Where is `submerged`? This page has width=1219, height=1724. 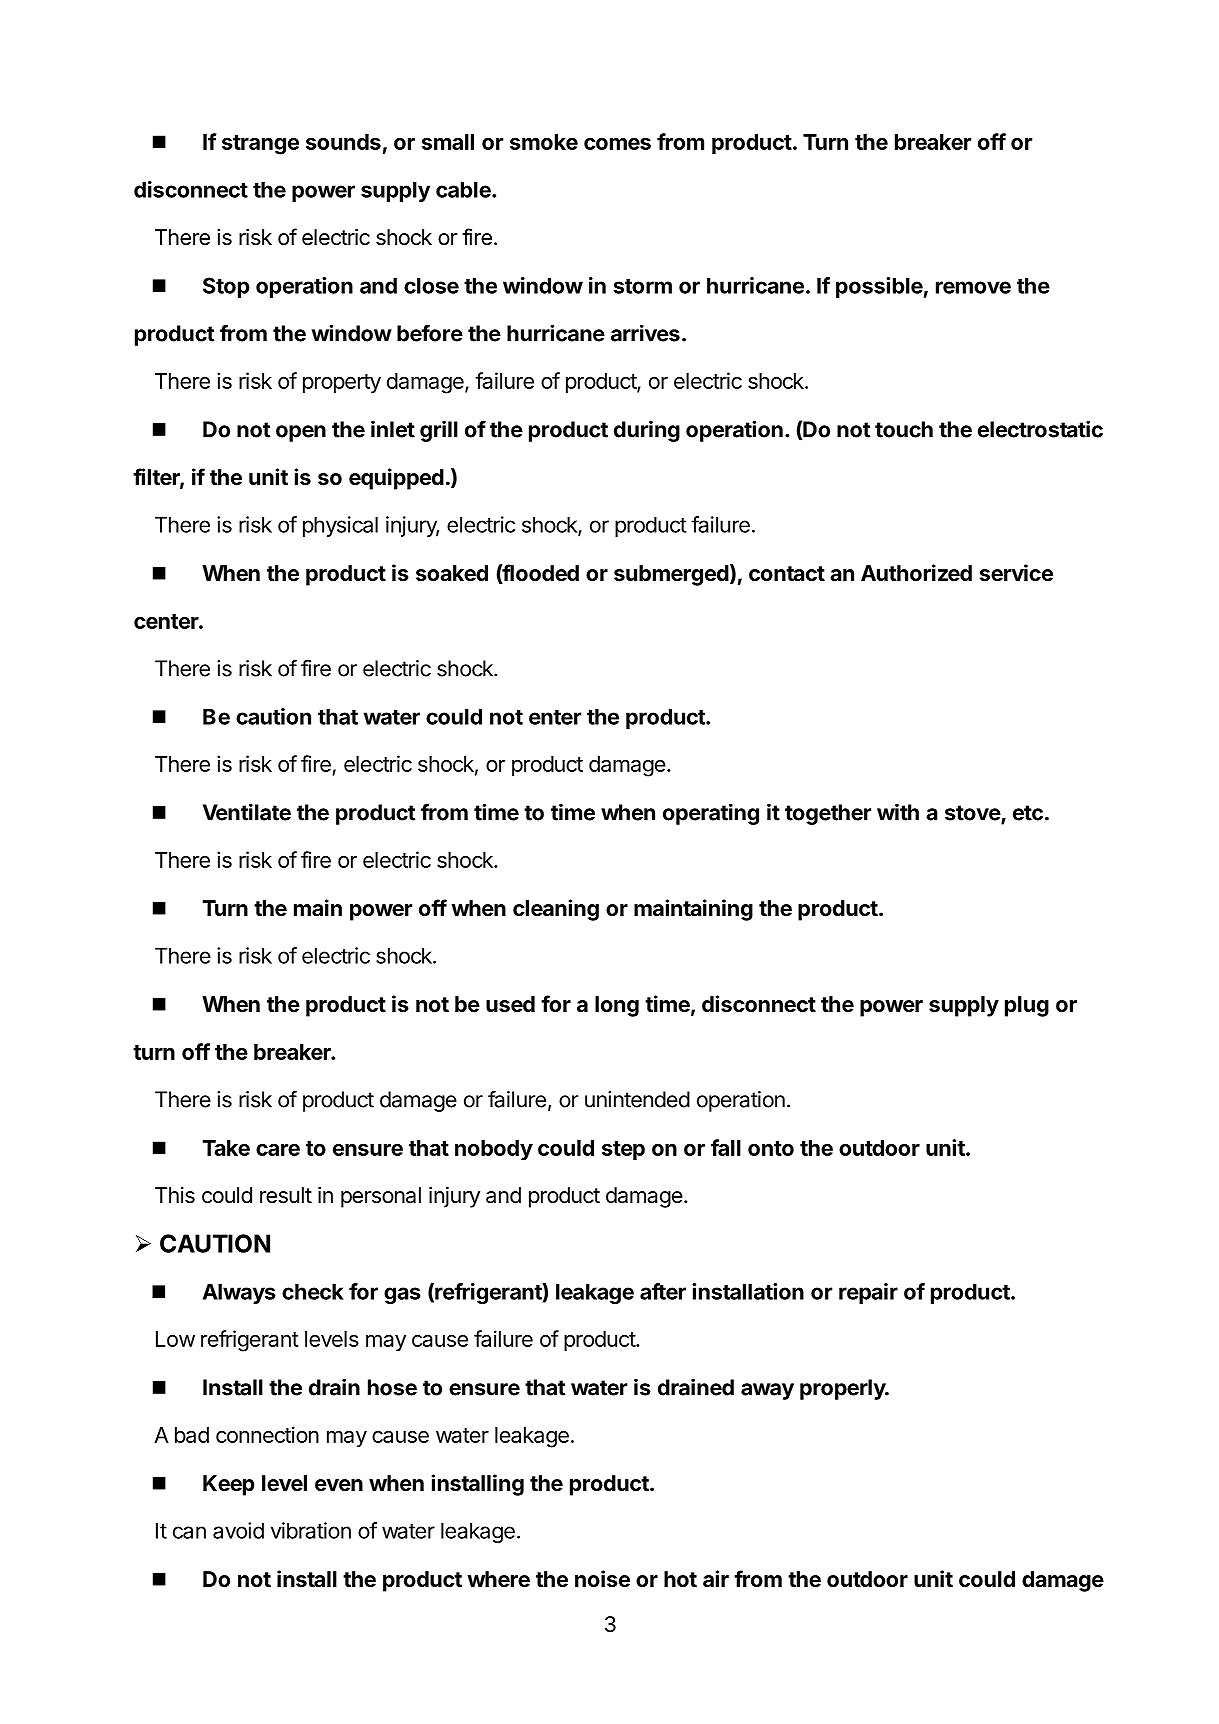 submerged is located at coordinates (671, 575).
